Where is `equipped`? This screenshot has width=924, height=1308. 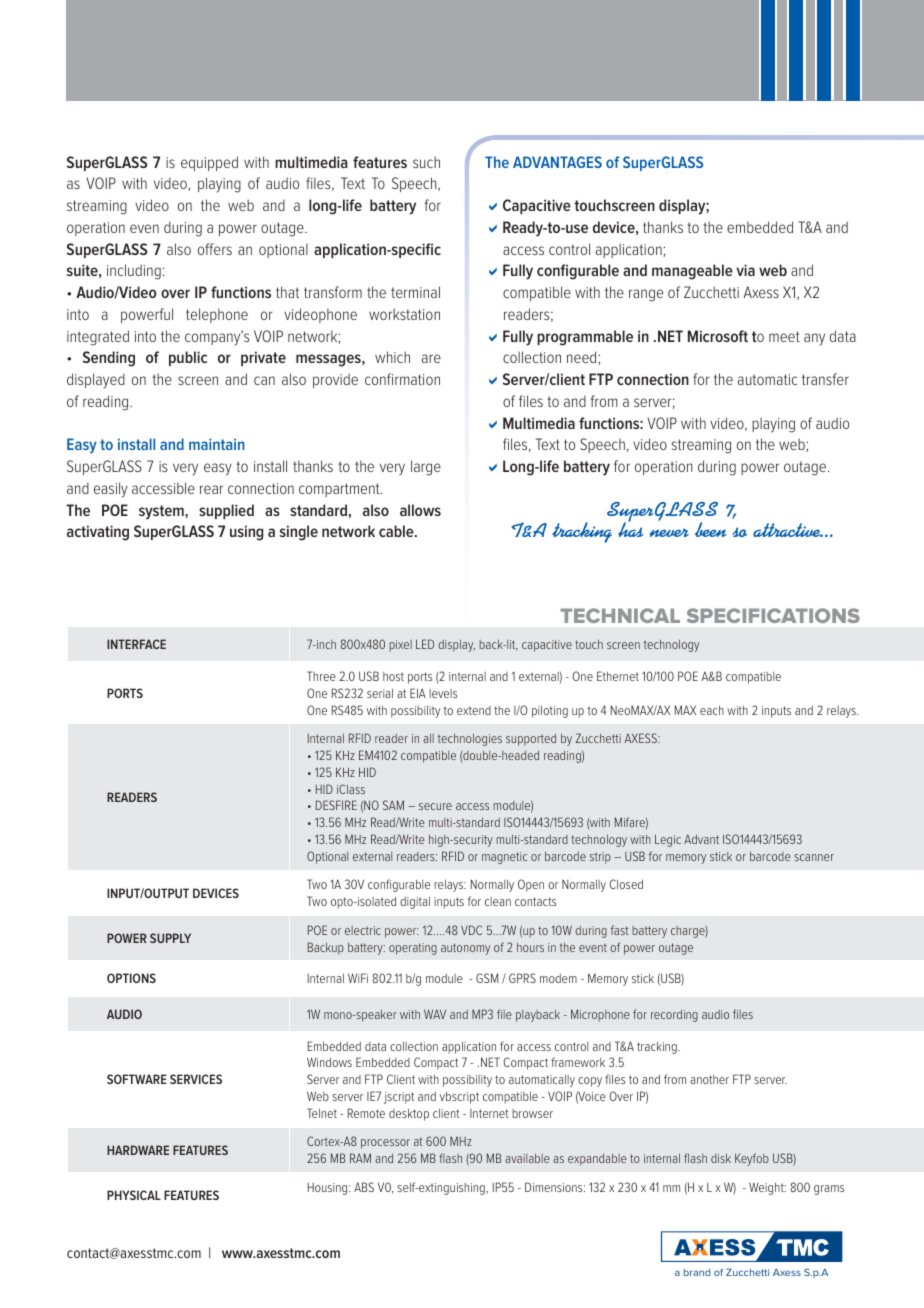 equipped is located at coordinates (209, 163).
